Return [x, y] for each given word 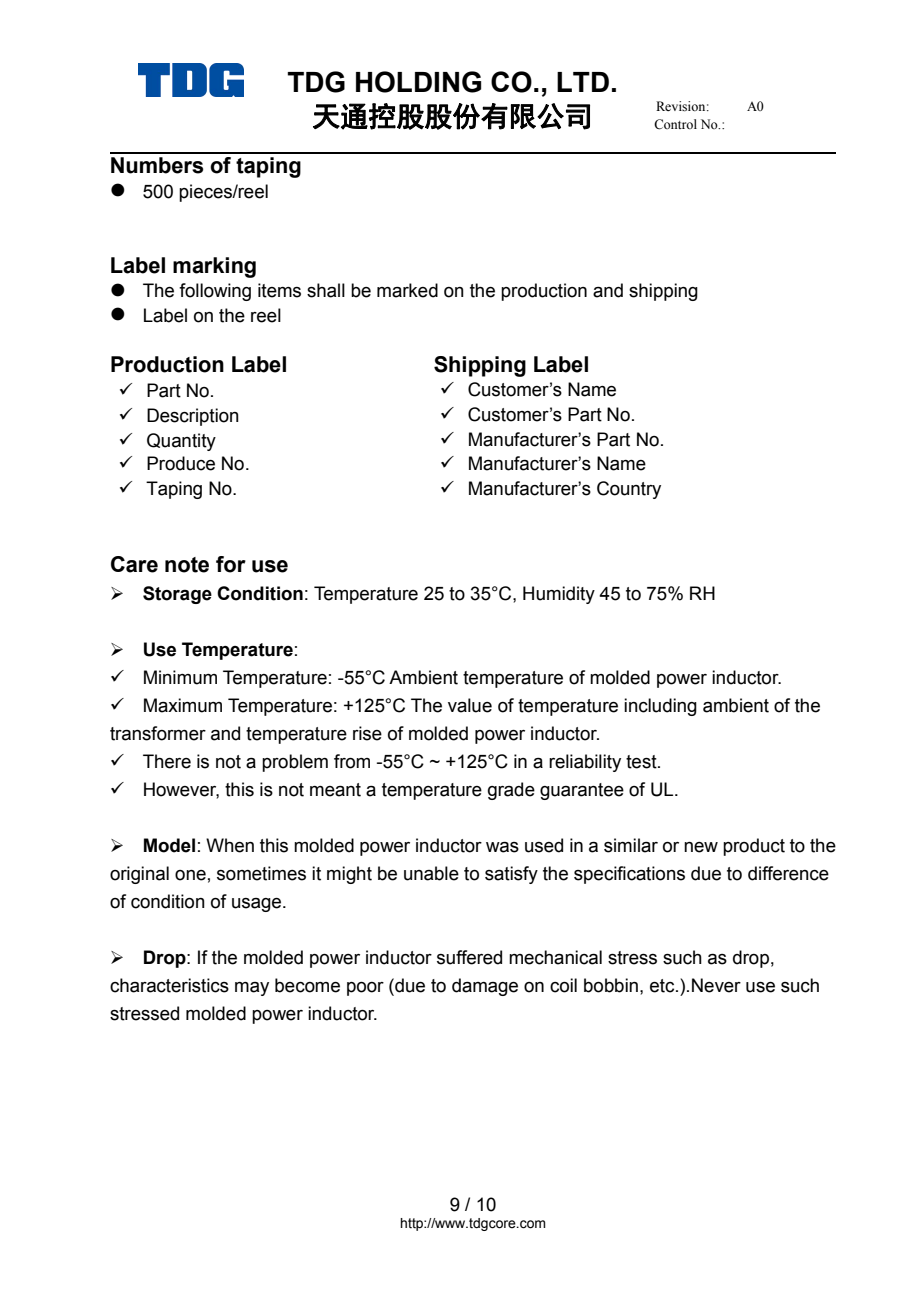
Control [675, 124]
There [167, 761]
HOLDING [418, 82]
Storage [177, 595]
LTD [583, 82]
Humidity [559, 595]
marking [214, 267]
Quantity [181, 442]
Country [629, 490]
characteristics [169, 985]
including [660, 707]
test [642, 762]
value [470, 705]
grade [511, 791]
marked [407, 290]
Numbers [157, 165]
